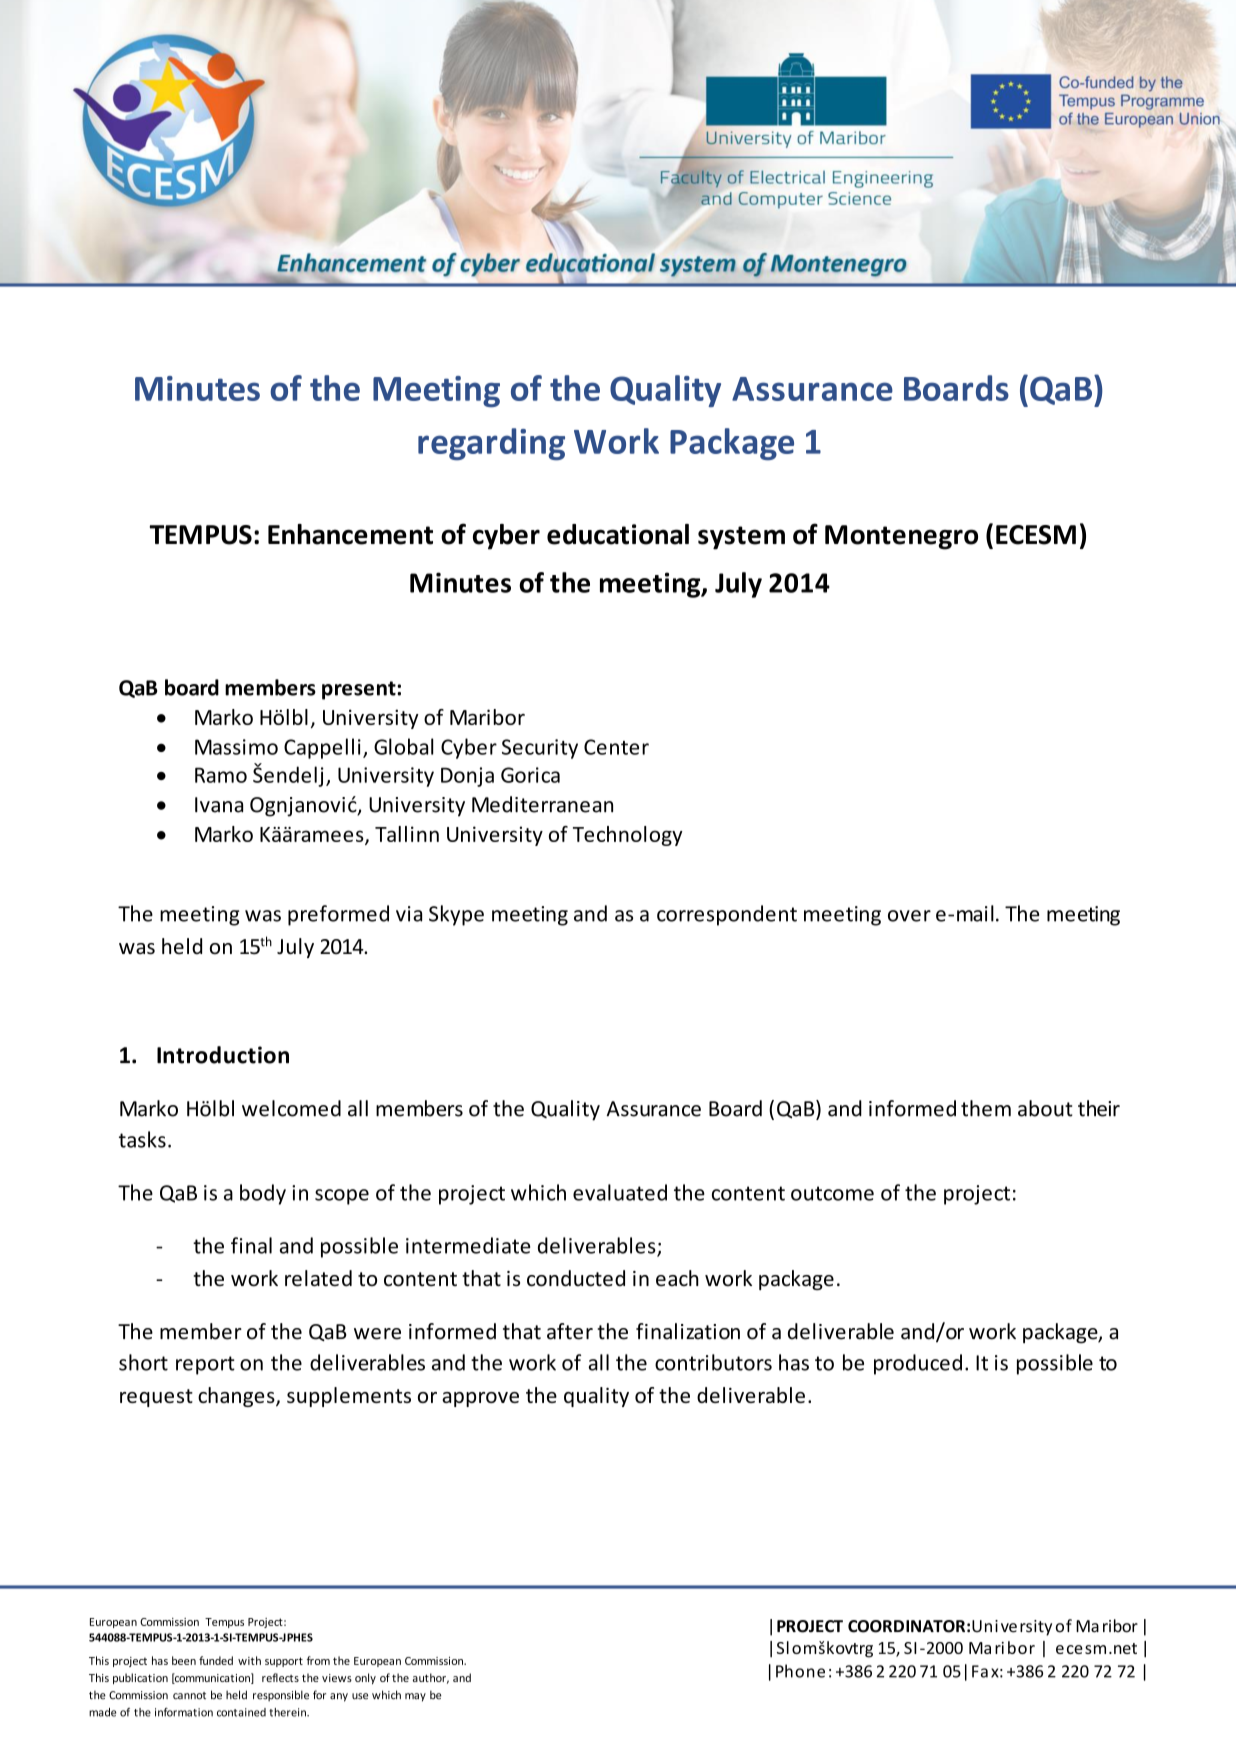 This image has width=1236, height=1749. I want to click on produced, so click(918, 1364).
